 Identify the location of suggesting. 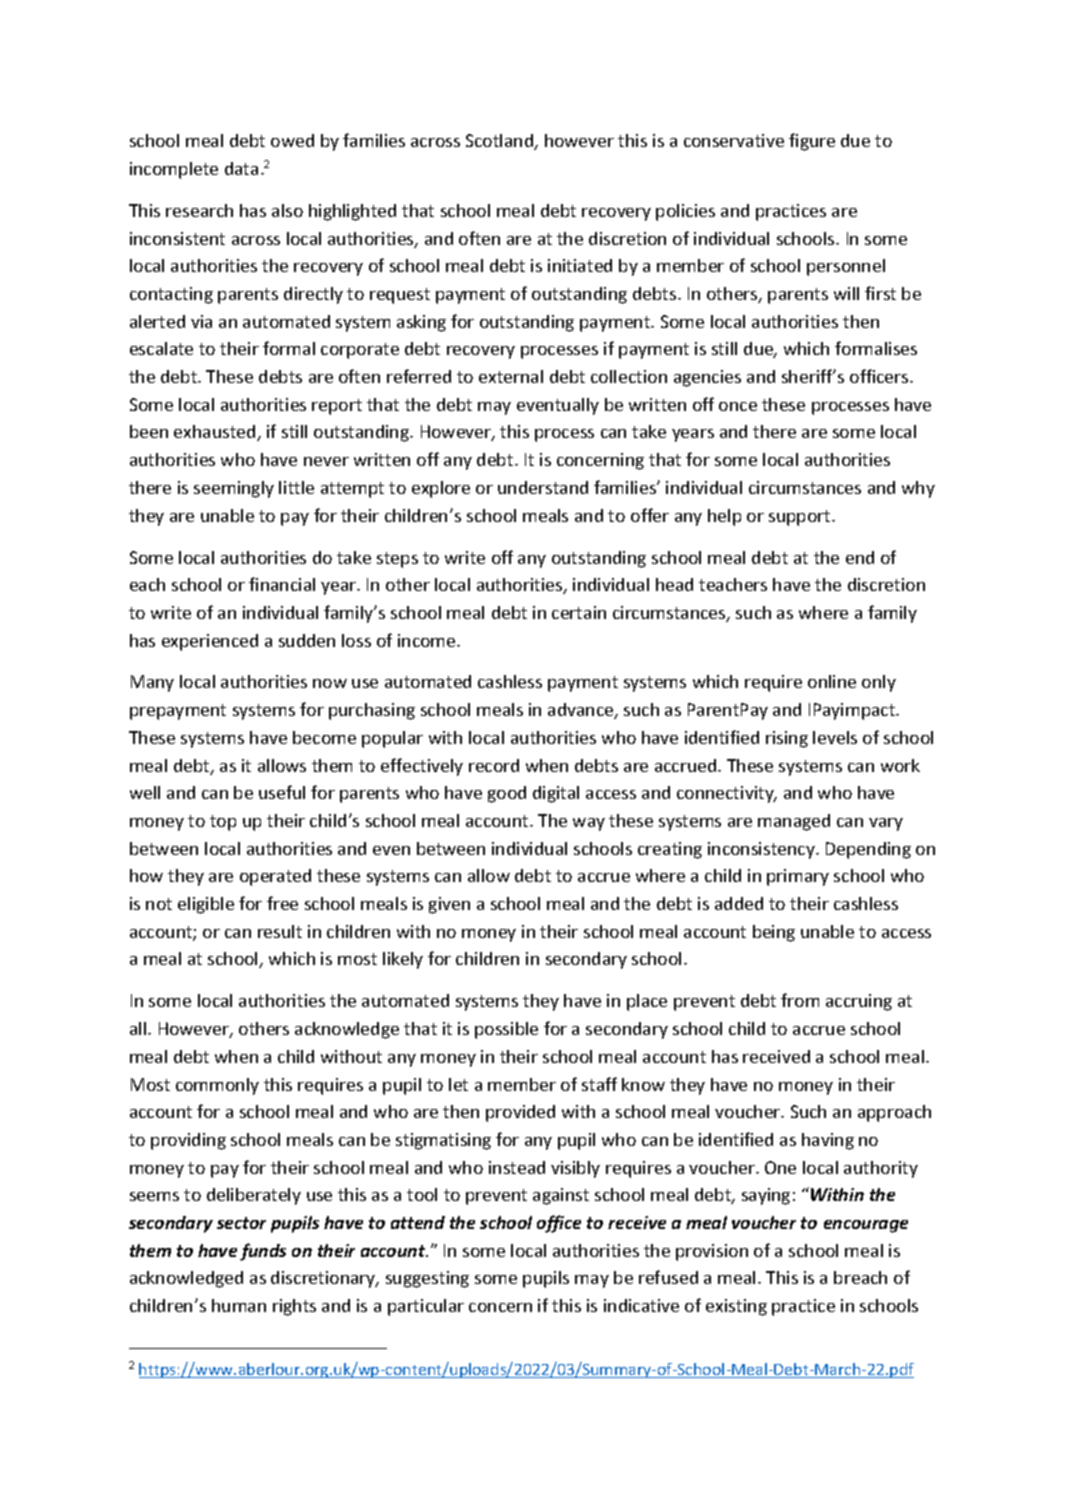
(427, 1279).
